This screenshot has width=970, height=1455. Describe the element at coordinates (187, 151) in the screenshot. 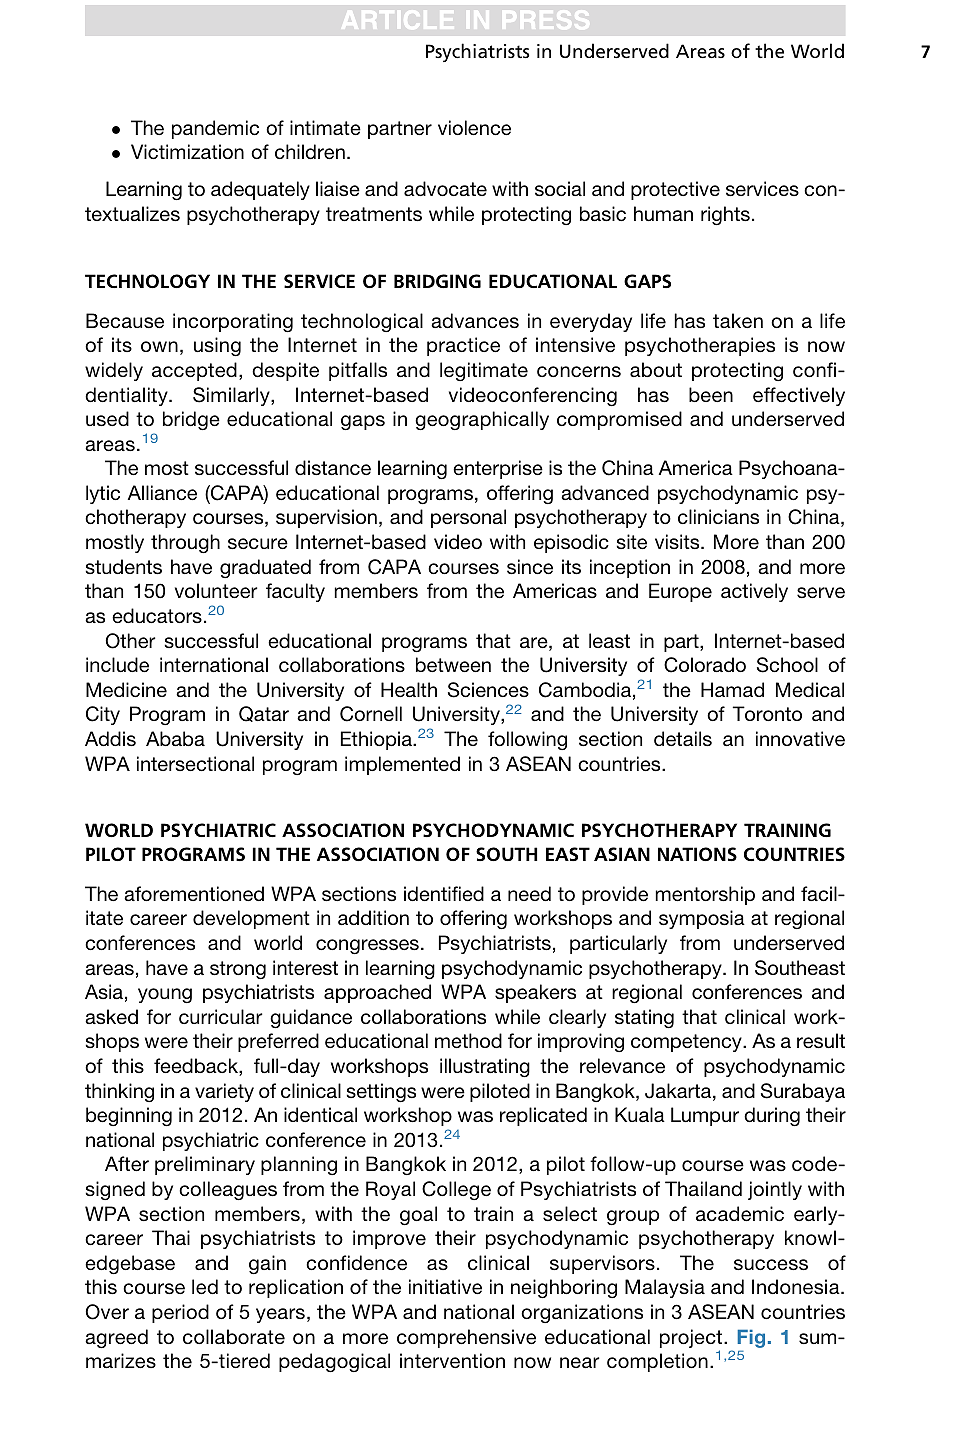

I see `Victimization` at that location.
